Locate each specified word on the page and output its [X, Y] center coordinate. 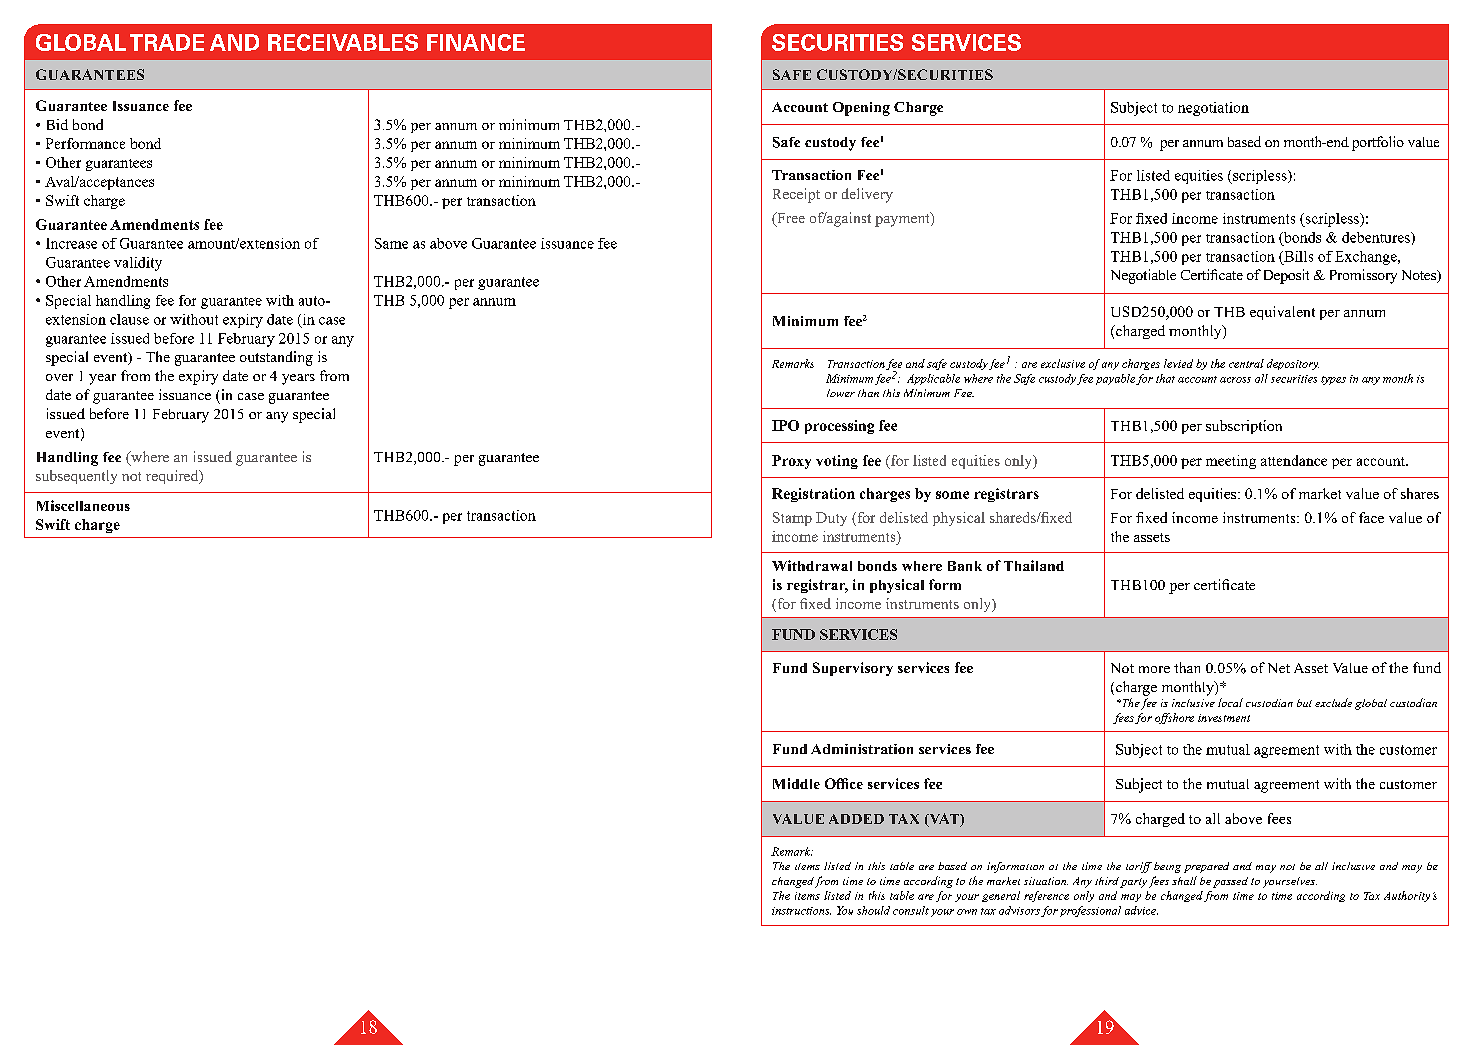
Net [1279, 668]
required [173, 477]
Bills [1297, 256]
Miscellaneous [83, 505]
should [873, 910]
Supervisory [853, 669]
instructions [801, 911]
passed [1230, 882]
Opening [861, 109]
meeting [1231, 462]
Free [790, 219]
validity [138, 264]
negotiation [1213, 109]
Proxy [791, 462]
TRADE [167, 42]
